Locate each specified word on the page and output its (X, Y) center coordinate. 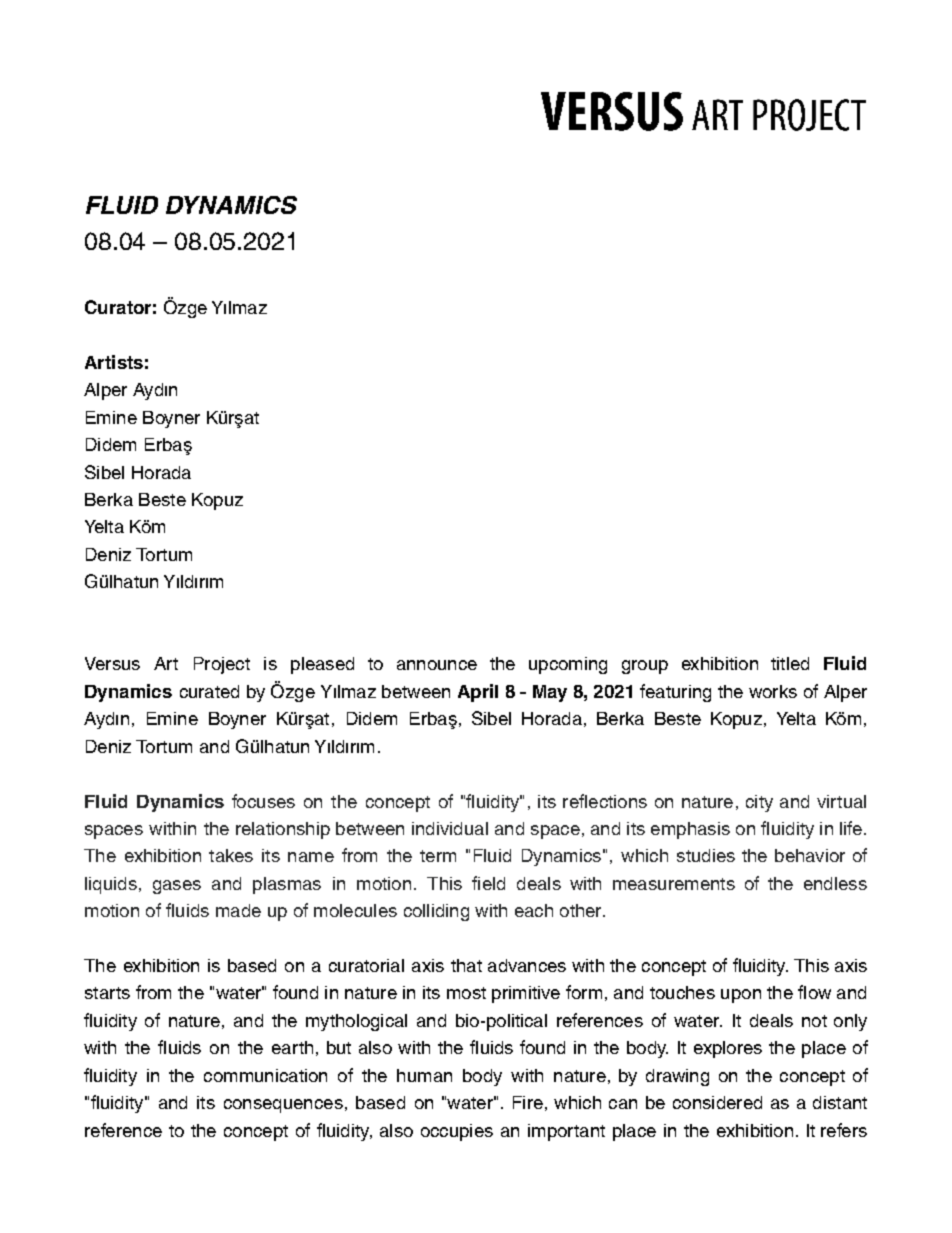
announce (437, 665)
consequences (283, 1106)
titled (790, 663)
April (478, 693)
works (773, 691)
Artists (114, 362)
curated (209, 691)
